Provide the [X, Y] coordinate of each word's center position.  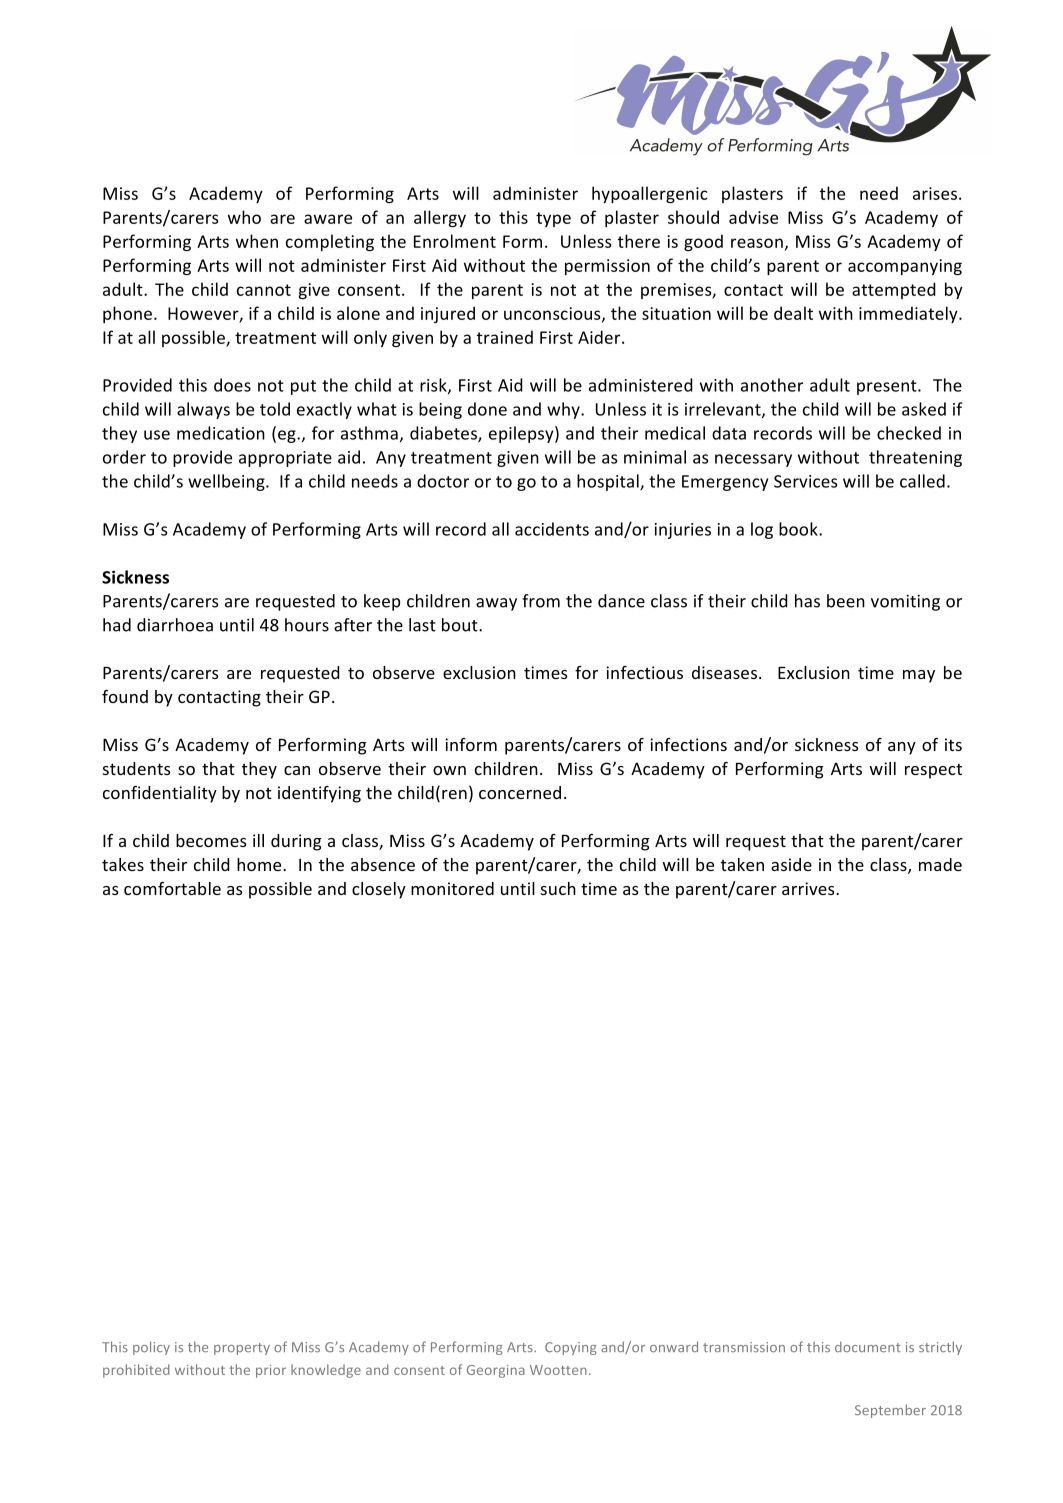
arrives [809, 888]
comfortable [172, 888]
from [541, 601]
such [558, 888]
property [242, 1349]
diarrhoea [175, 625]
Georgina [496, 1371]
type [553, 219]
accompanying [905, 267]
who [244, 217]
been [846, 601]
